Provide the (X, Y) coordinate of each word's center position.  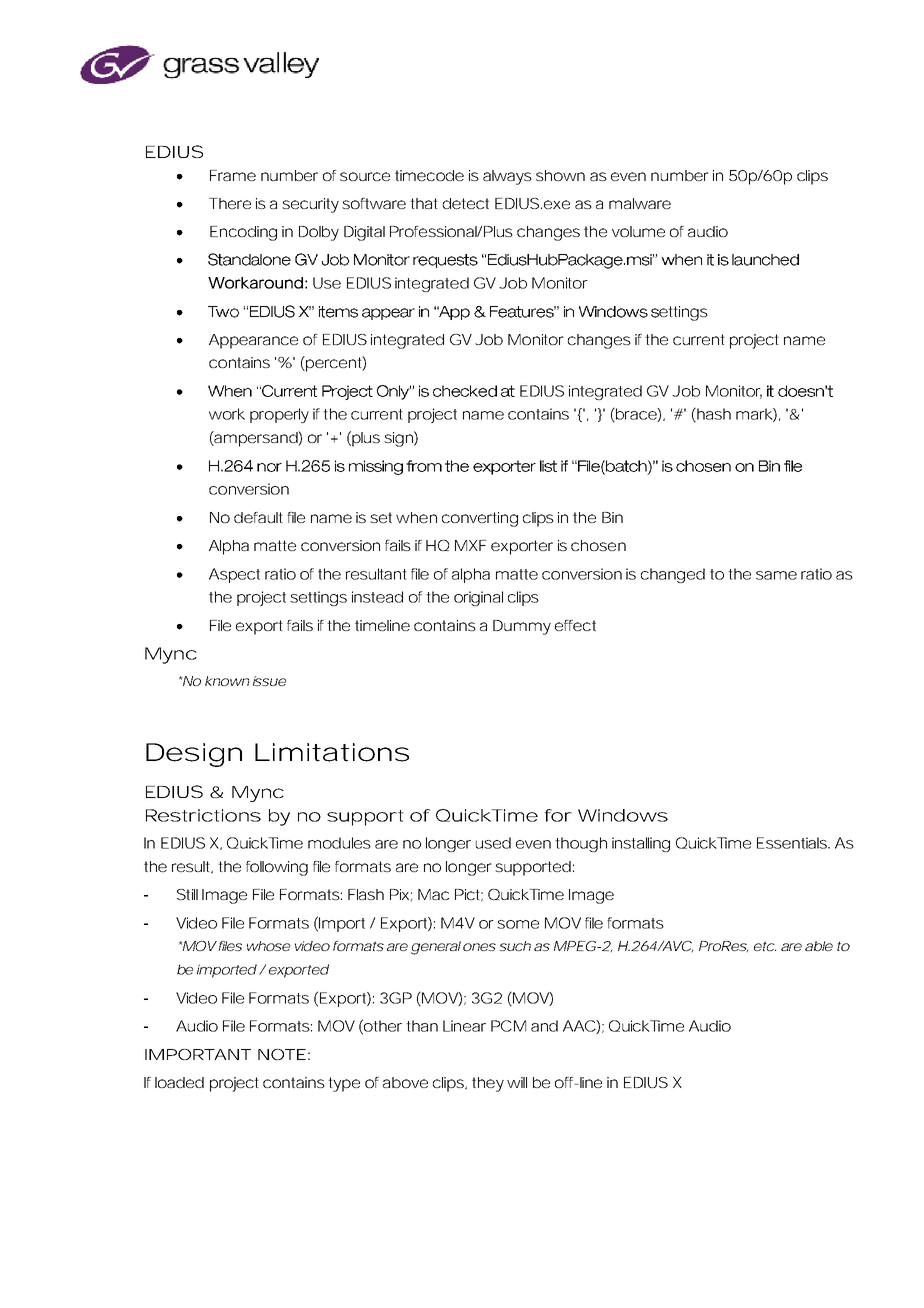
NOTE (282, 1054)
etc (765, 946)
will (517, 1082)
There (230, 203)
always (507, 177)
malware (640, 203)
